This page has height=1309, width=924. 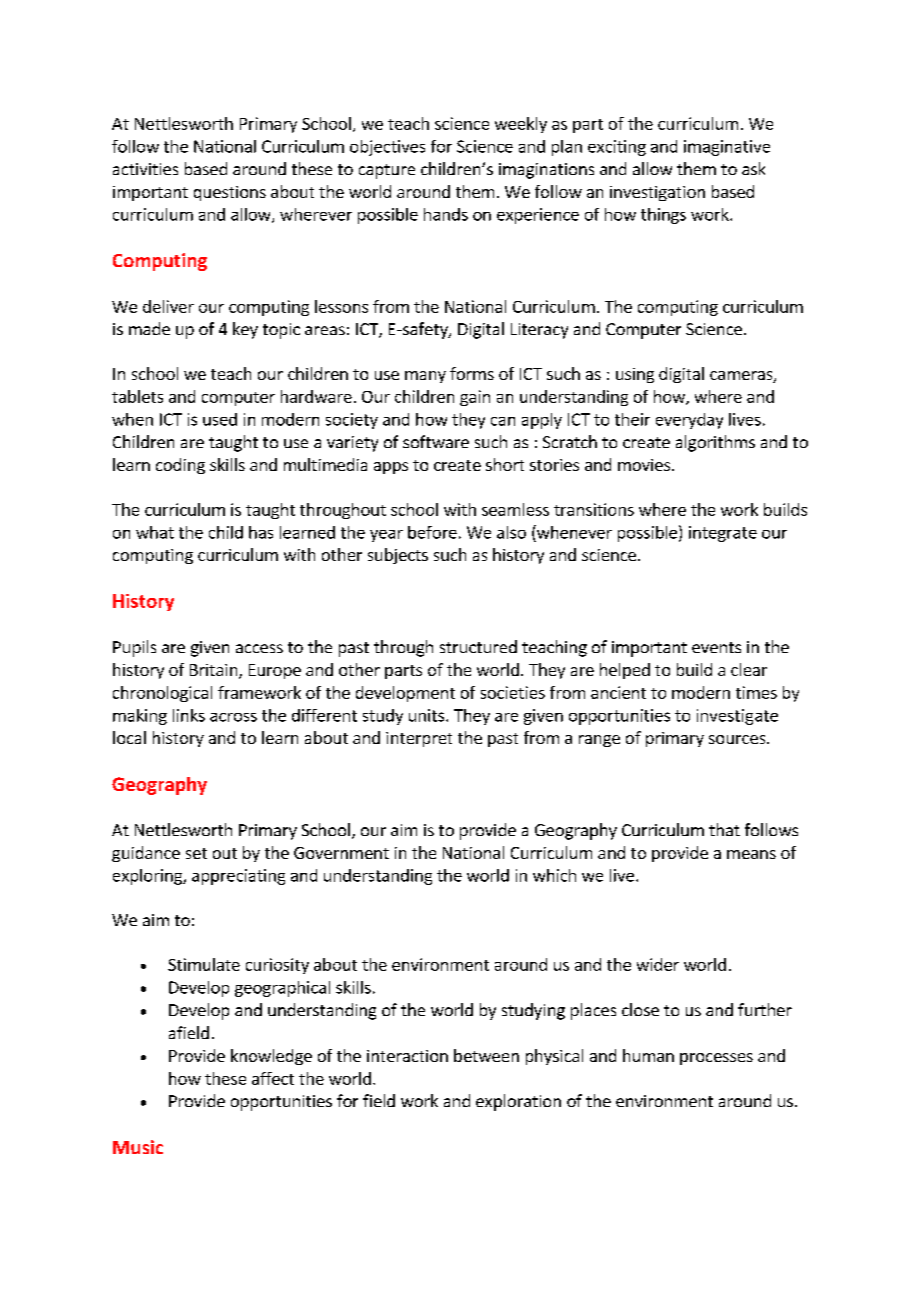 What do you see at coordinates (716, 647) in the page?
I see `events` at bounding box center [716, 647].
